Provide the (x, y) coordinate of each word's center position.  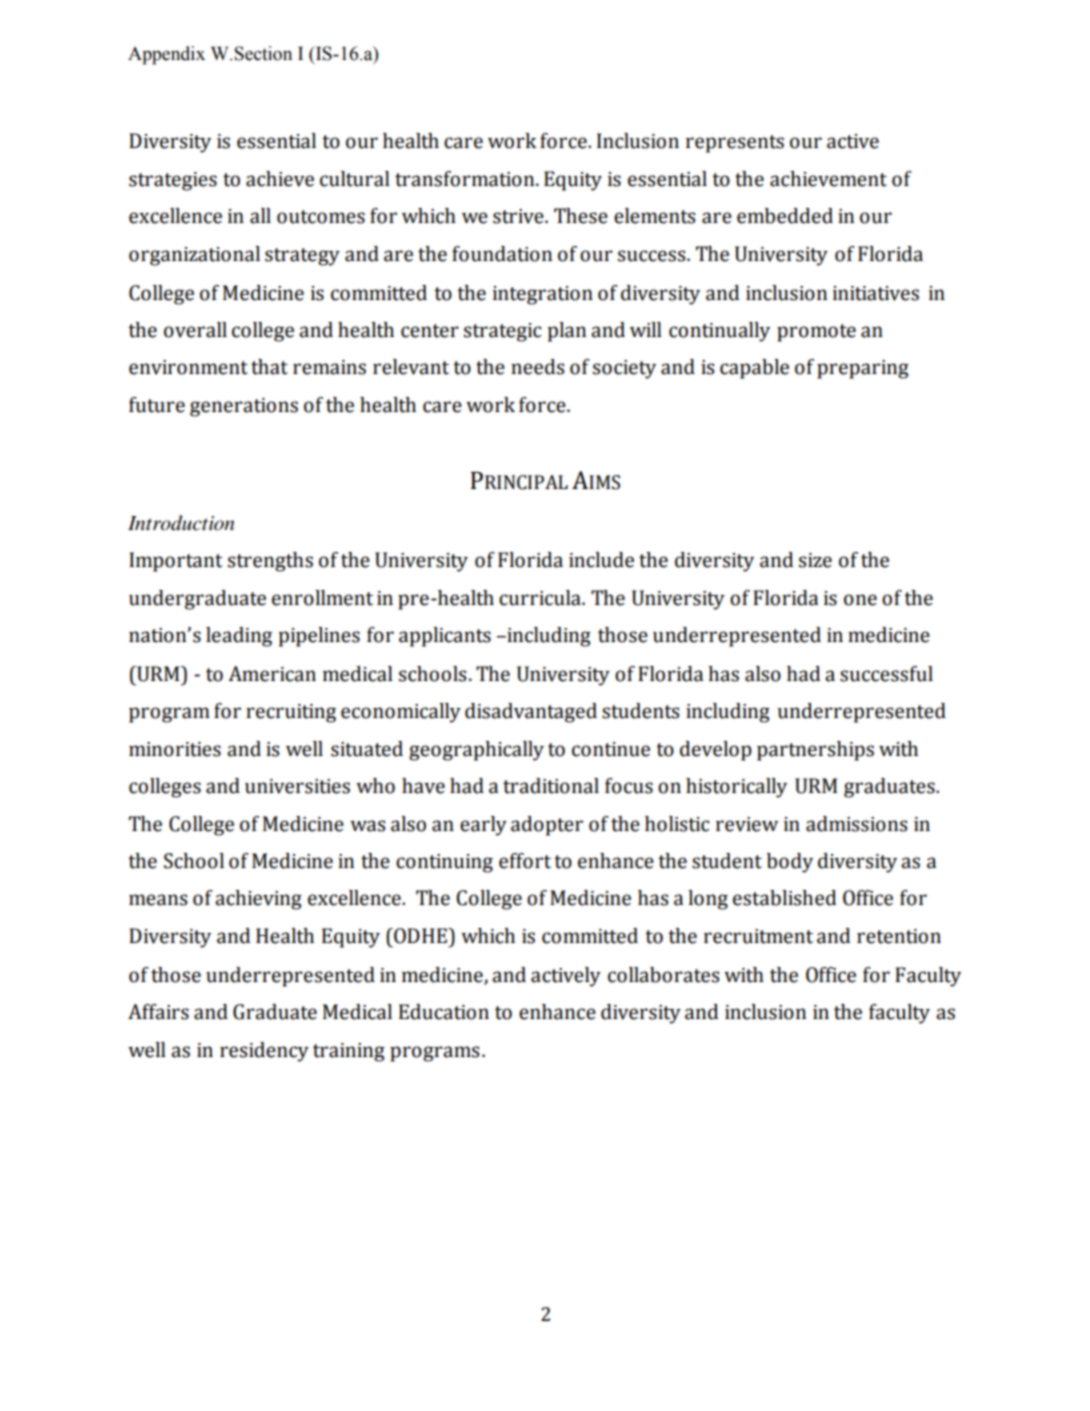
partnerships (815, 751)
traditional (551, 786)
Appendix (166, 55)
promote (816, 333)
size (815, 560)
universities (297, 786)
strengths (270, 562)
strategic (503, 332)
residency (264, 1052)
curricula (541, 598)
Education (444, 1012)
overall (195, 330)
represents (735, 144)
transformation (466, 179)
